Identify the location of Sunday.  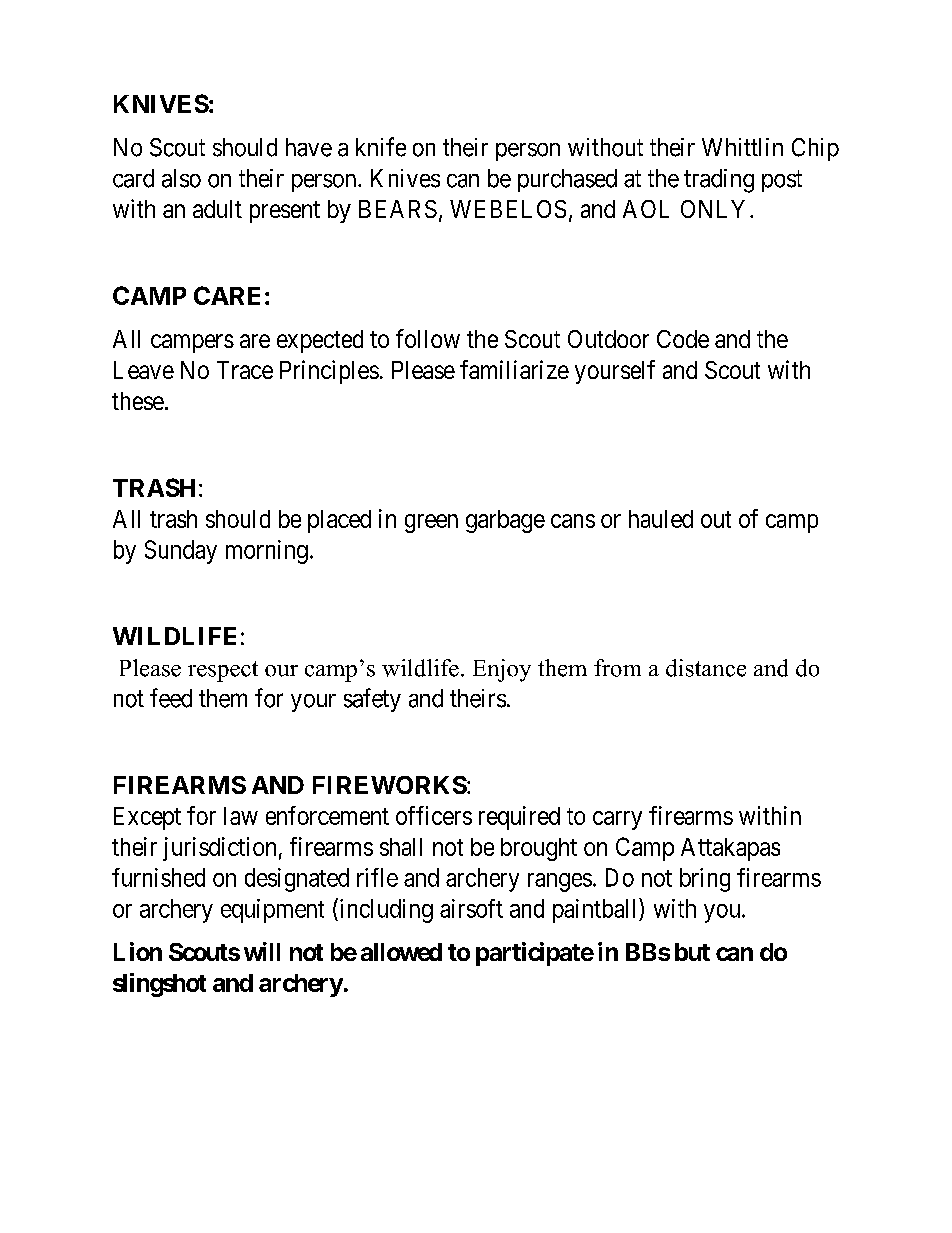
(181, 552).
